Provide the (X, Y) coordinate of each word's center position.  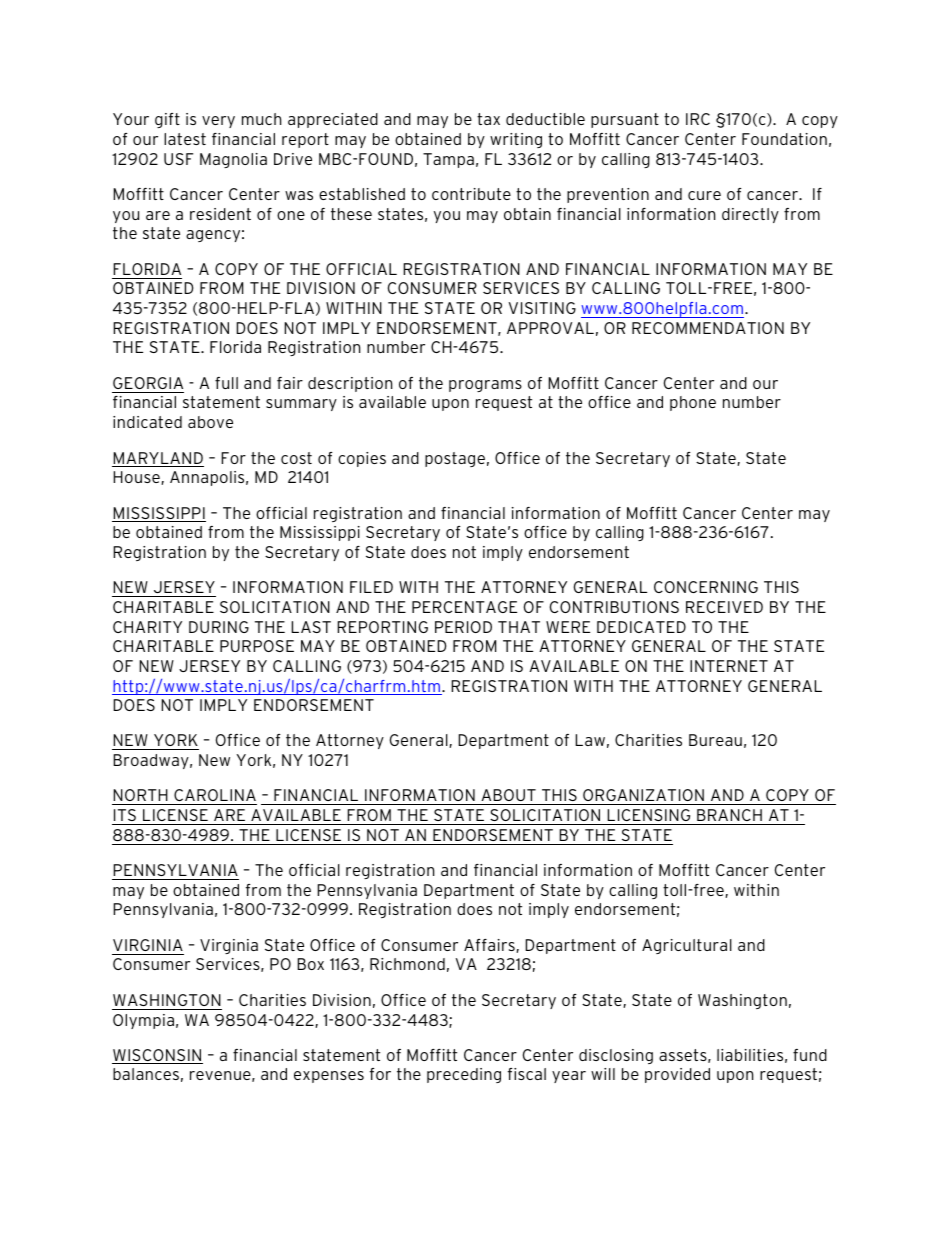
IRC (698, 119)
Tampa (448, 160)
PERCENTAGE (464, 607)
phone (693, 403)
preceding (464, 1075)
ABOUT (508, 797)
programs (485, 386)
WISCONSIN (157, 1056)
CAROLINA (214, 797)
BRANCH (729, 815)
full (226, 383)
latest (185, 139)
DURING (219, 627)
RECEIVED (724, 607)
